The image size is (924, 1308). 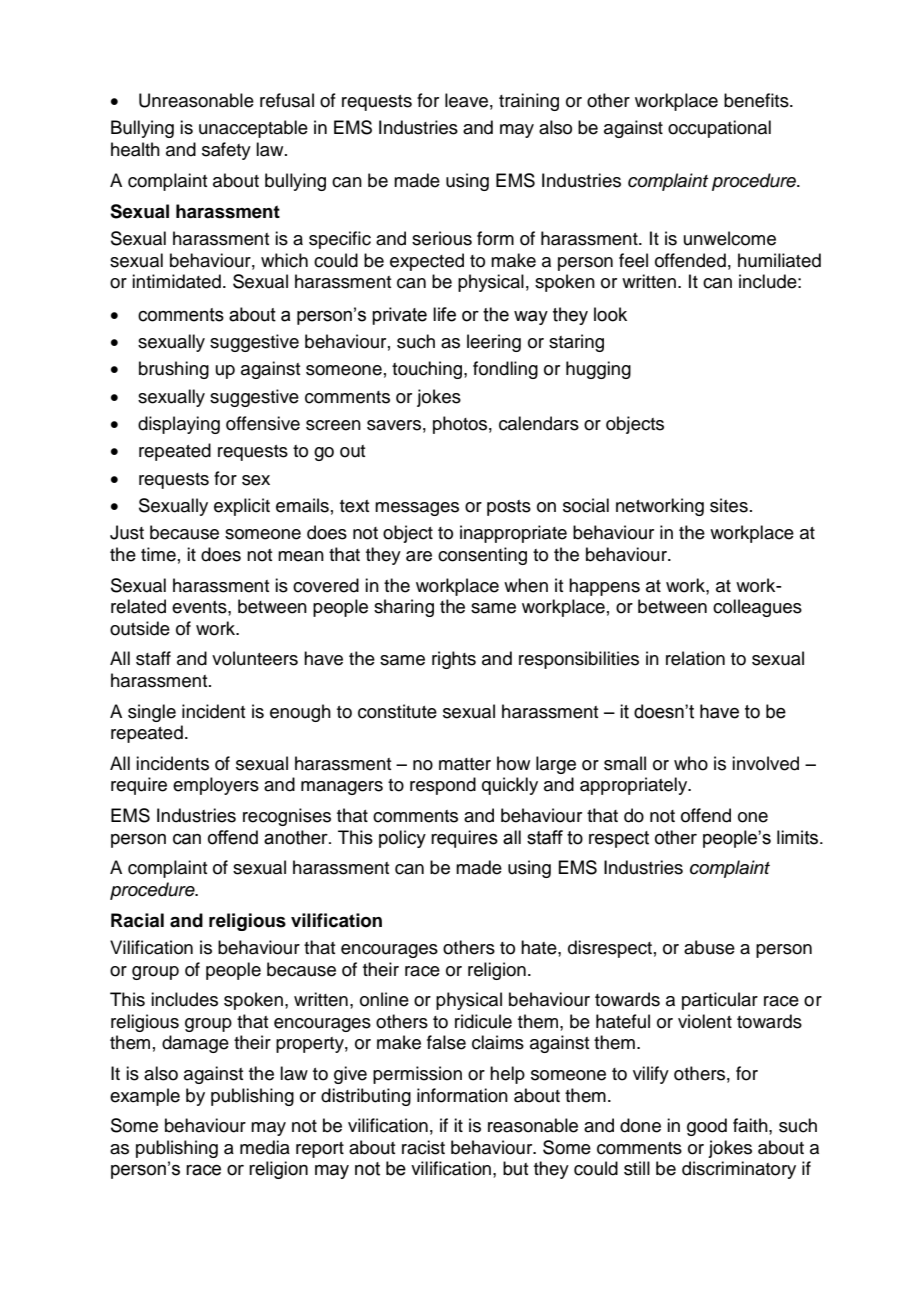 What do you see at coordinates (265, 1147) in the screenshot?
I see `media` at bounding box center [265, 1147].
